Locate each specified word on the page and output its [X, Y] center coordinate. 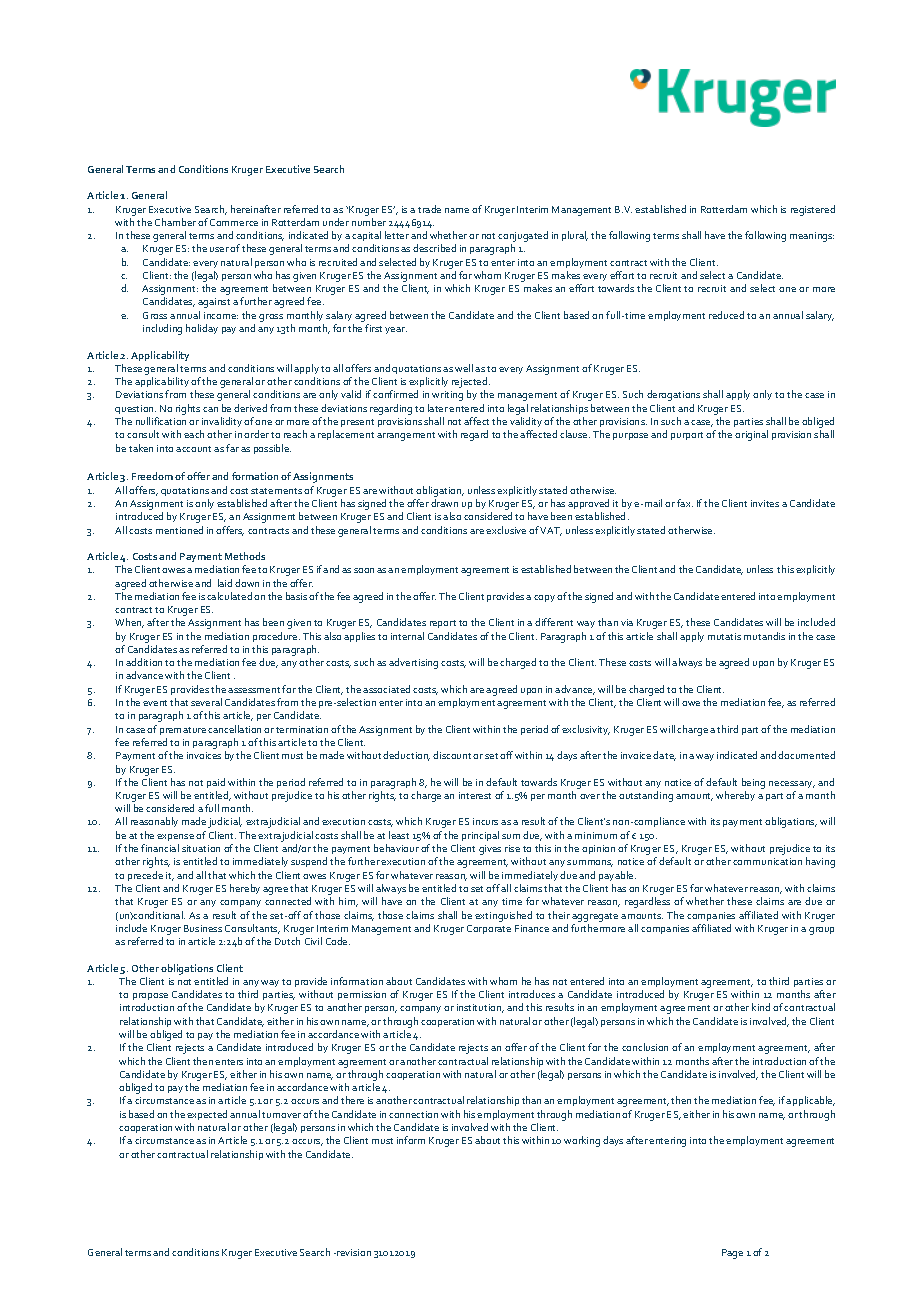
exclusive [506, 530]
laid [225, 583]
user [220, 249]
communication [767, 861]
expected [207, 1115]
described [434, 248]
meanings [812, 237]
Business [203, 928]
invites [765, 503]
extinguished [503, 916]
